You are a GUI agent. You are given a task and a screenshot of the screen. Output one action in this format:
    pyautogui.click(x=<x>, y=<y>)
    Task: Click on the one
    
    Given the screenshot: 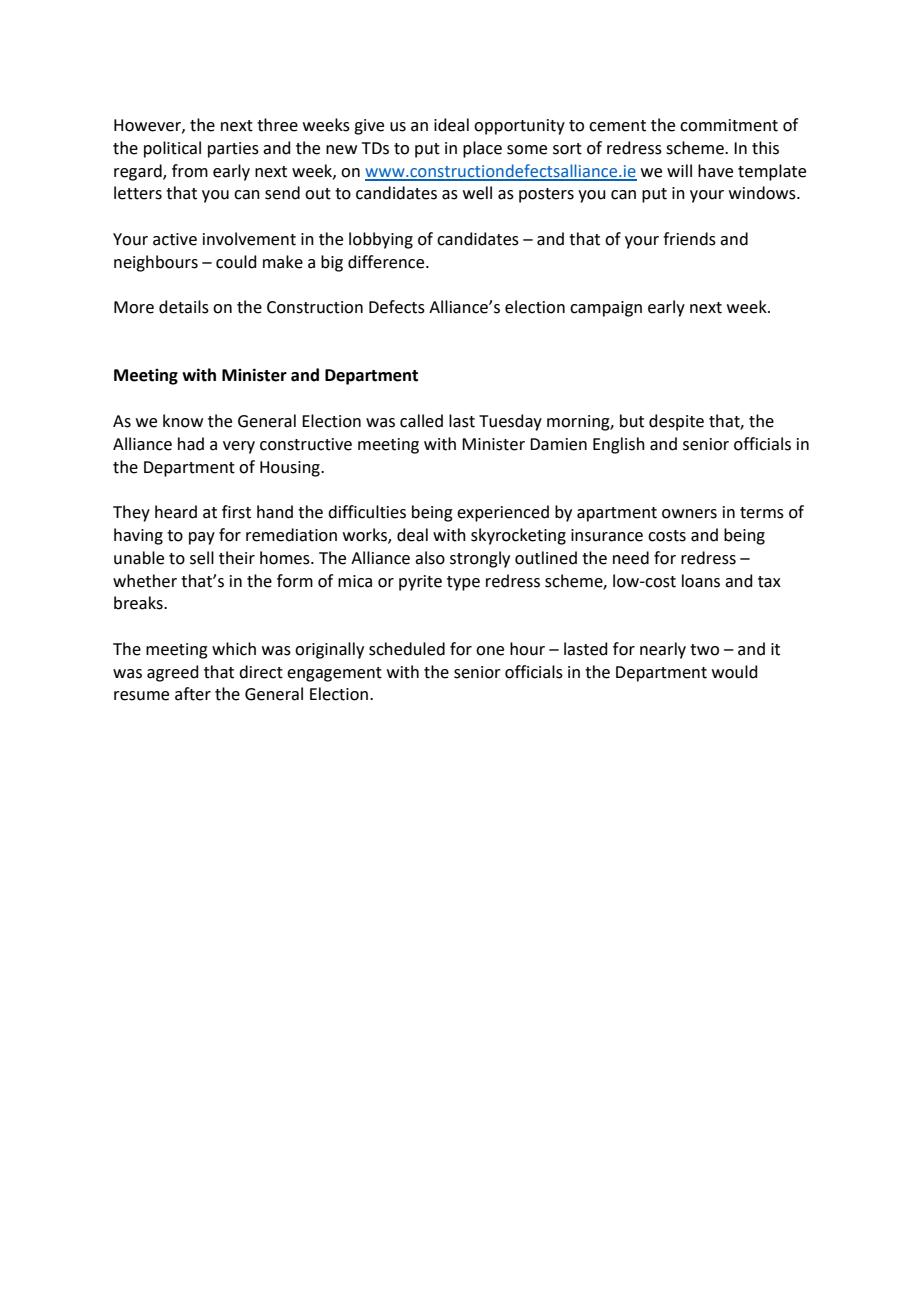 What is the action you would take?
    pyautogui.click(x=490, y=651)
